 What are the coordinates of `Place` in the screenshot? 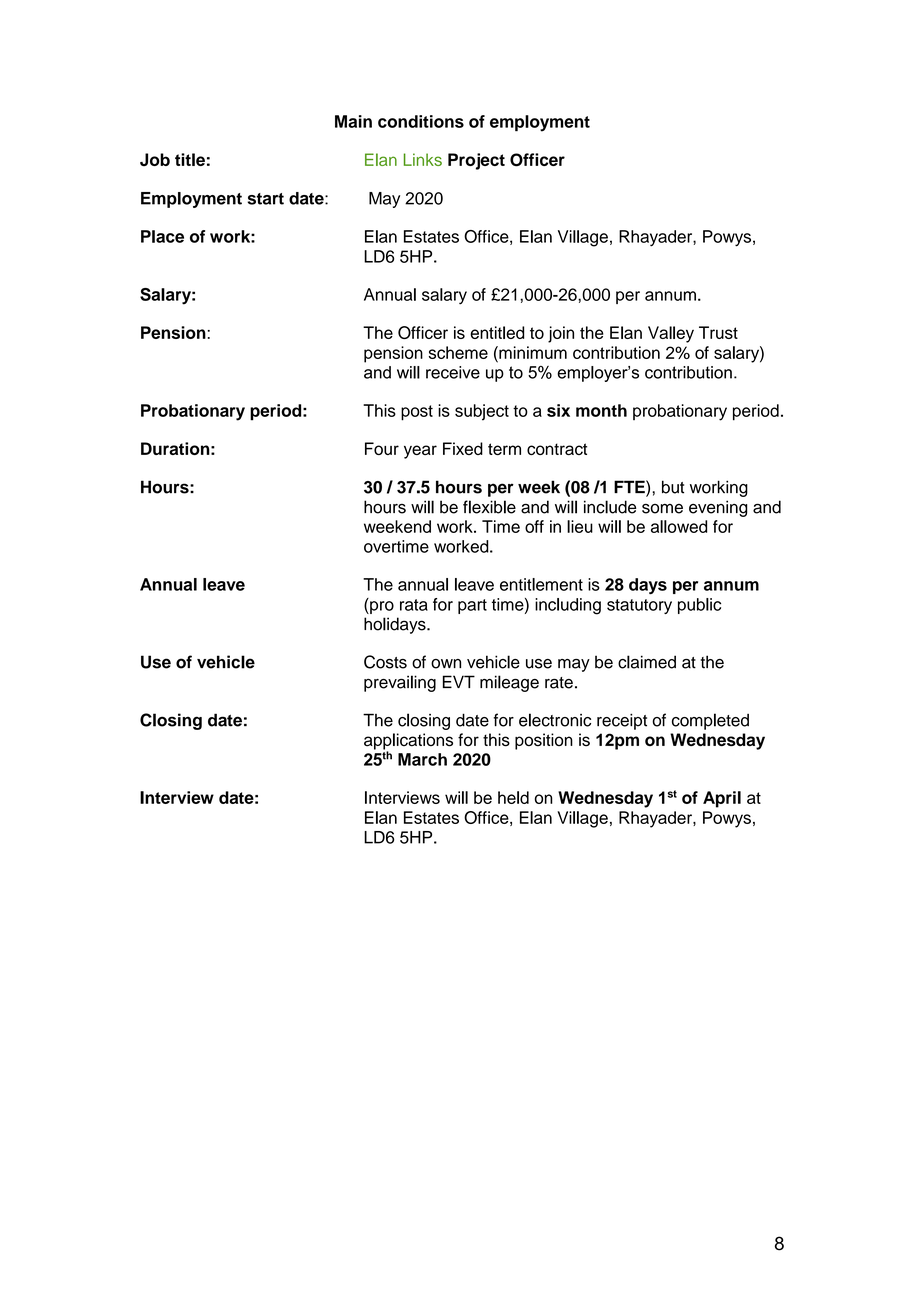 It's located at (162, 236).
